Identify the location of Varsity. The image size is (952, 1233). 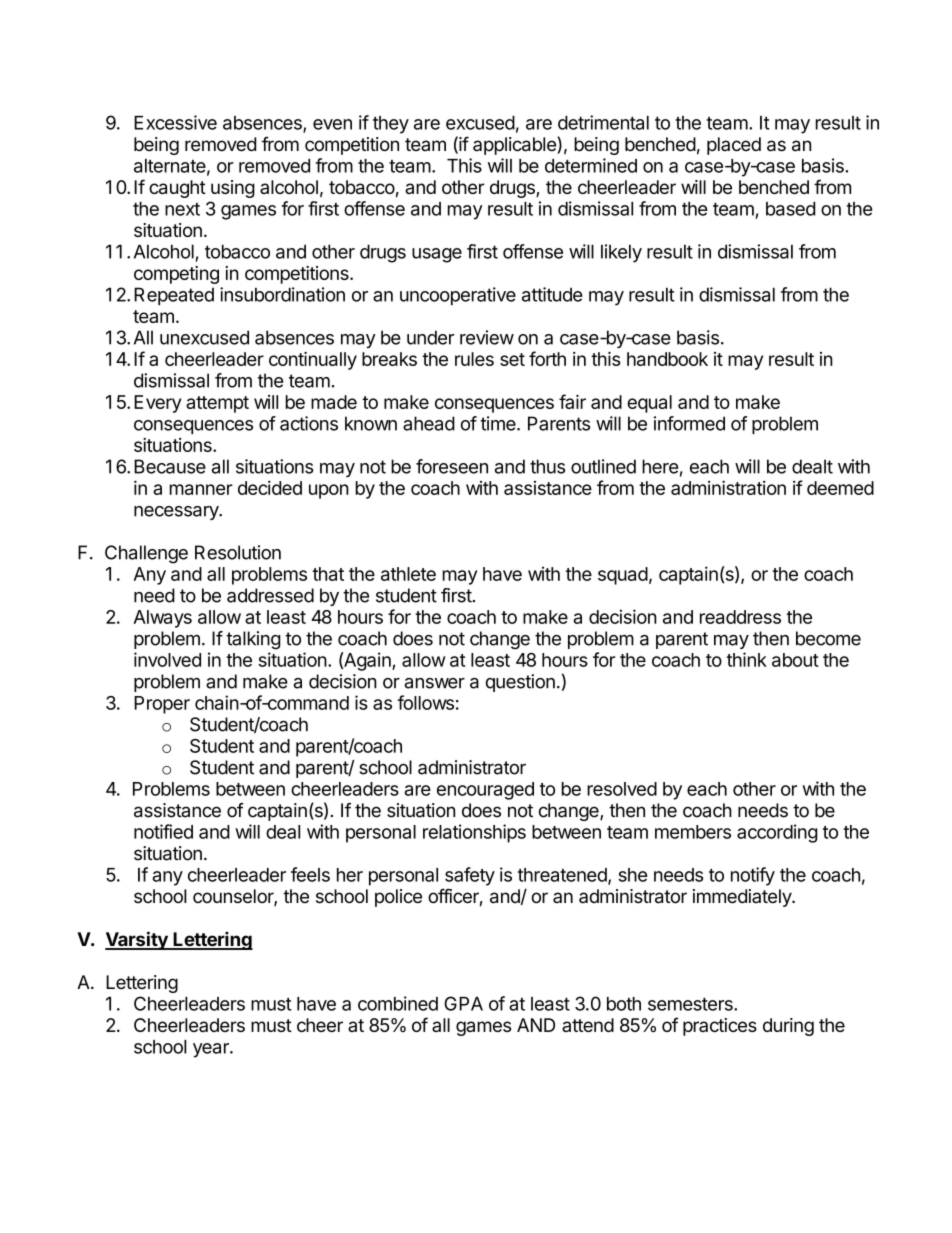
(137, 940).
